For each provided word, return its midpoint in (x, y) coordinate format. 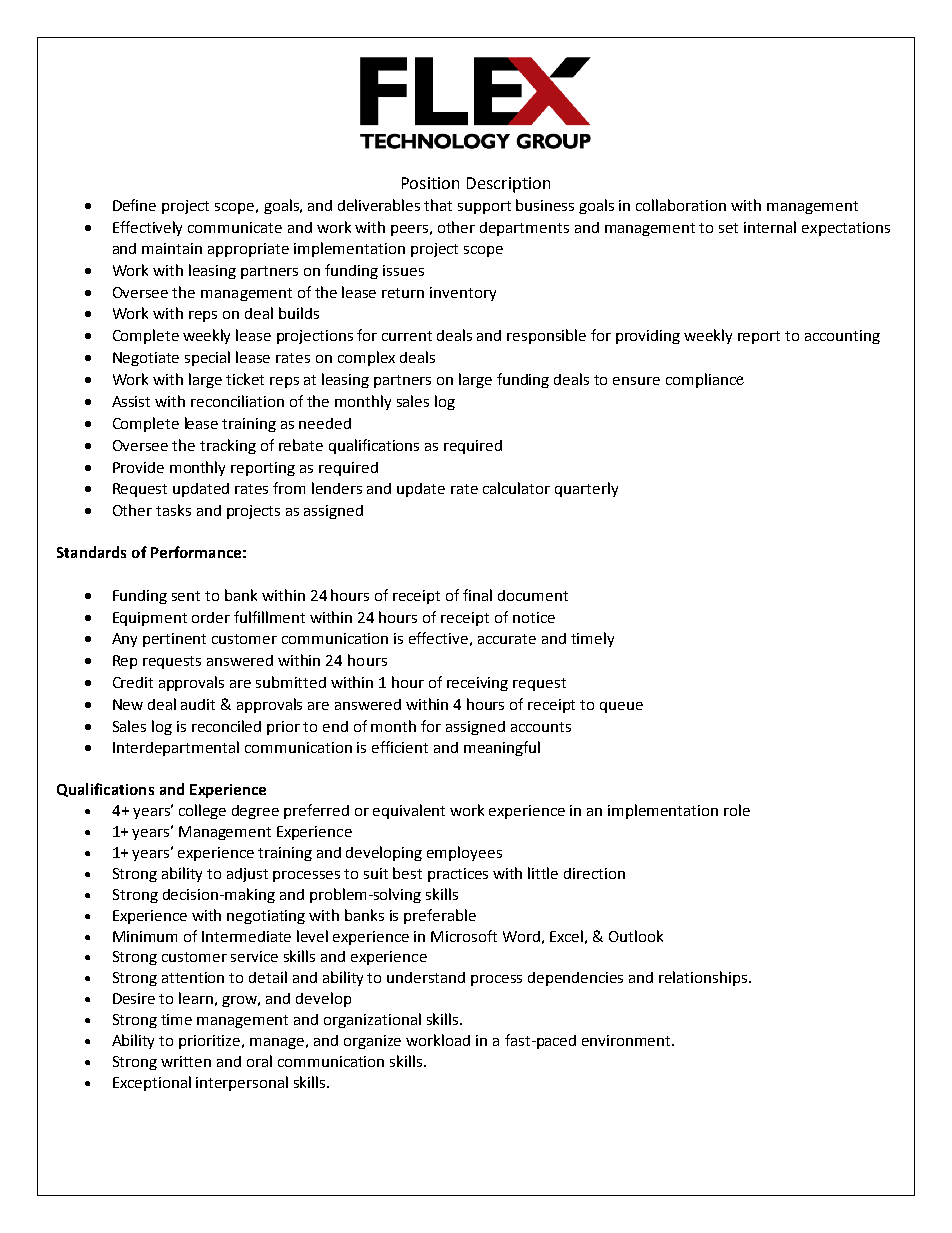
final (477, 595)
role (737, 810)
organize (372, 1042)
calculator (516, 488)
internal (770, 227)
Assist (131, 401)
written (186, 1061)
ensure (636, 381)
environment (627, 1040)
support (484, 207)
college (202, 811)
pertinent (174, 640)
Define (134, 205)
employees (464, 853)
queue (621, 707)
